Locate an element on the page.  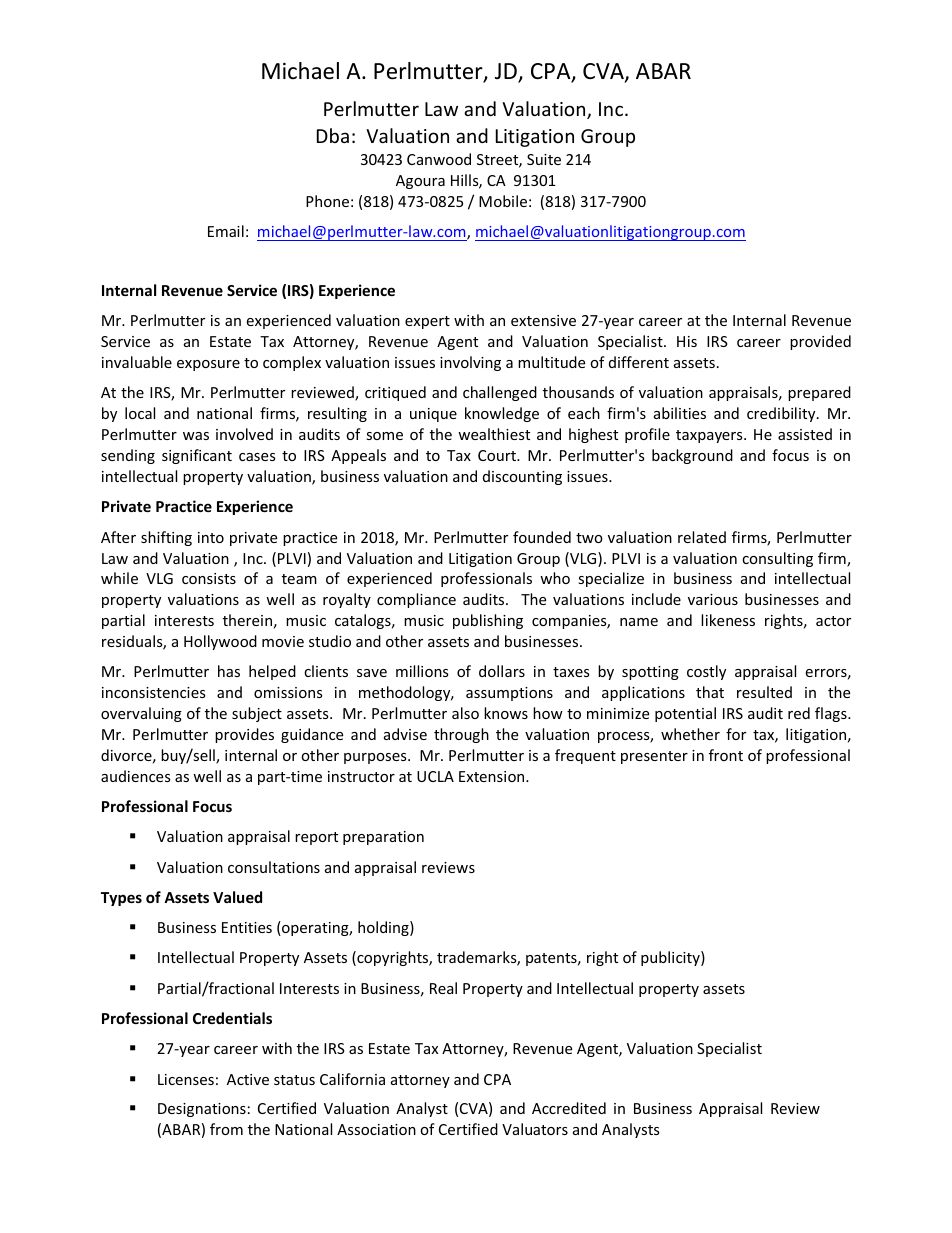
His is located at coordinates (687, 341).
